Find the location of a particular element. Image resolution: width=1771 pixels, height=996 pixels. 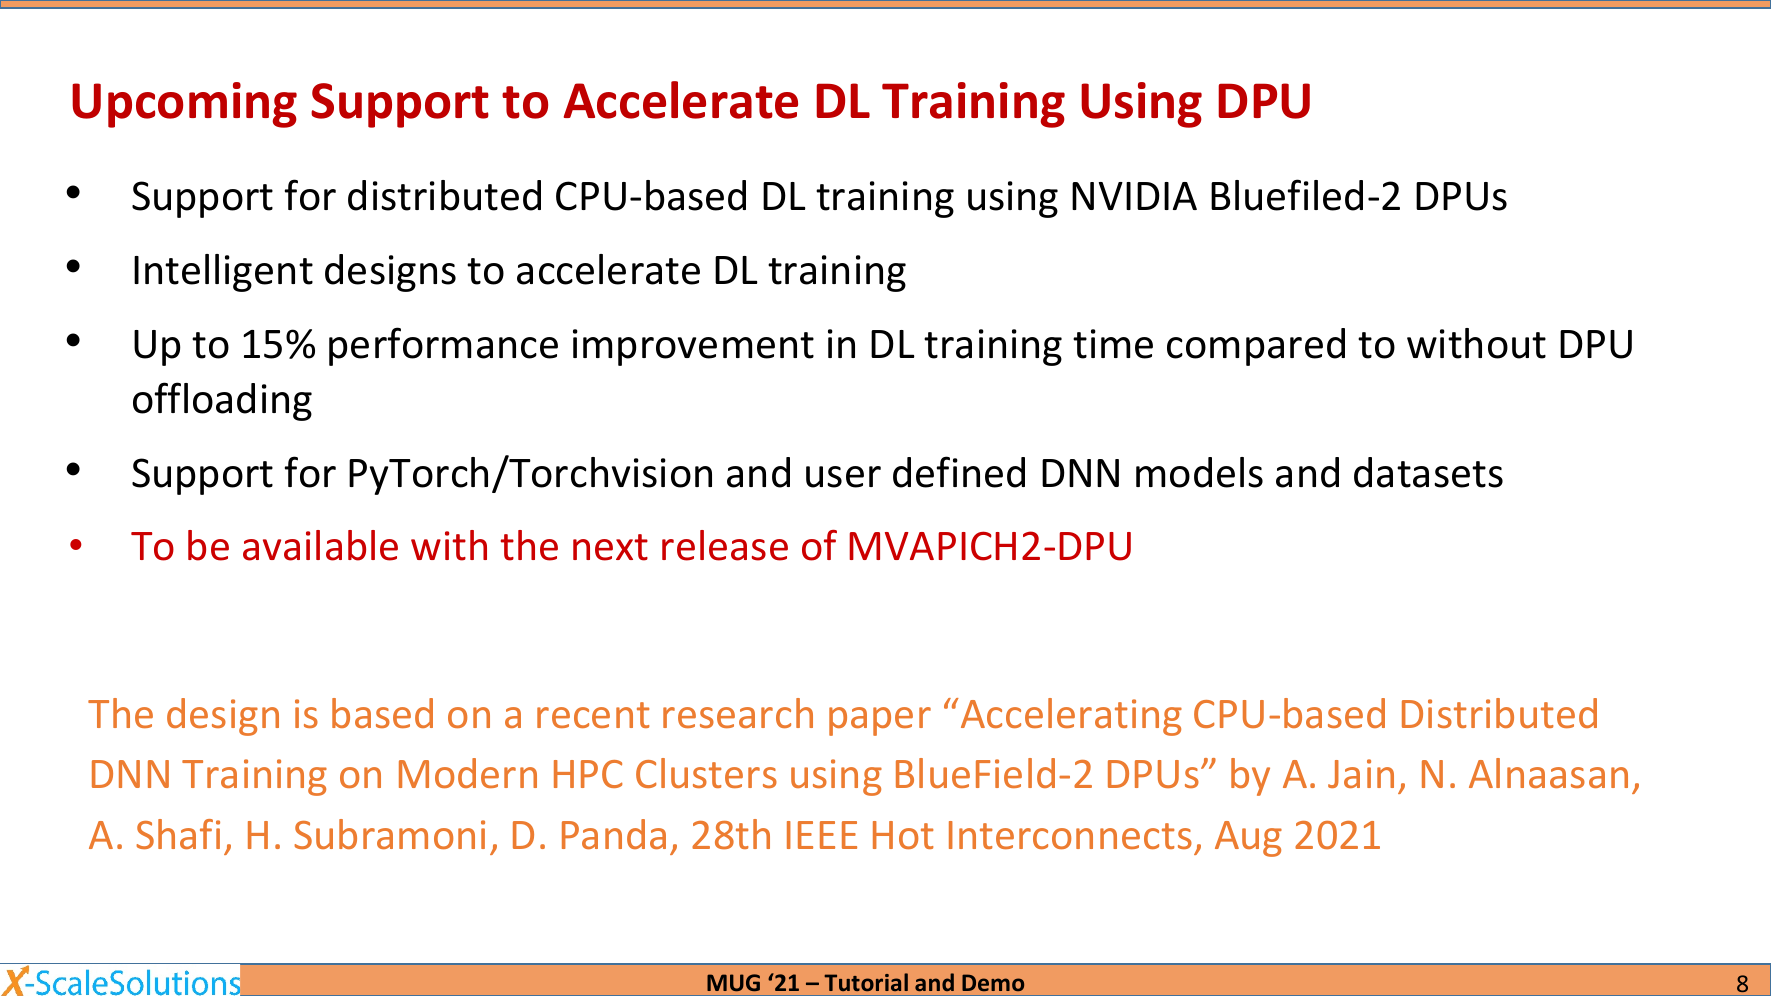

improvement is located at coordinates (693, 347).
